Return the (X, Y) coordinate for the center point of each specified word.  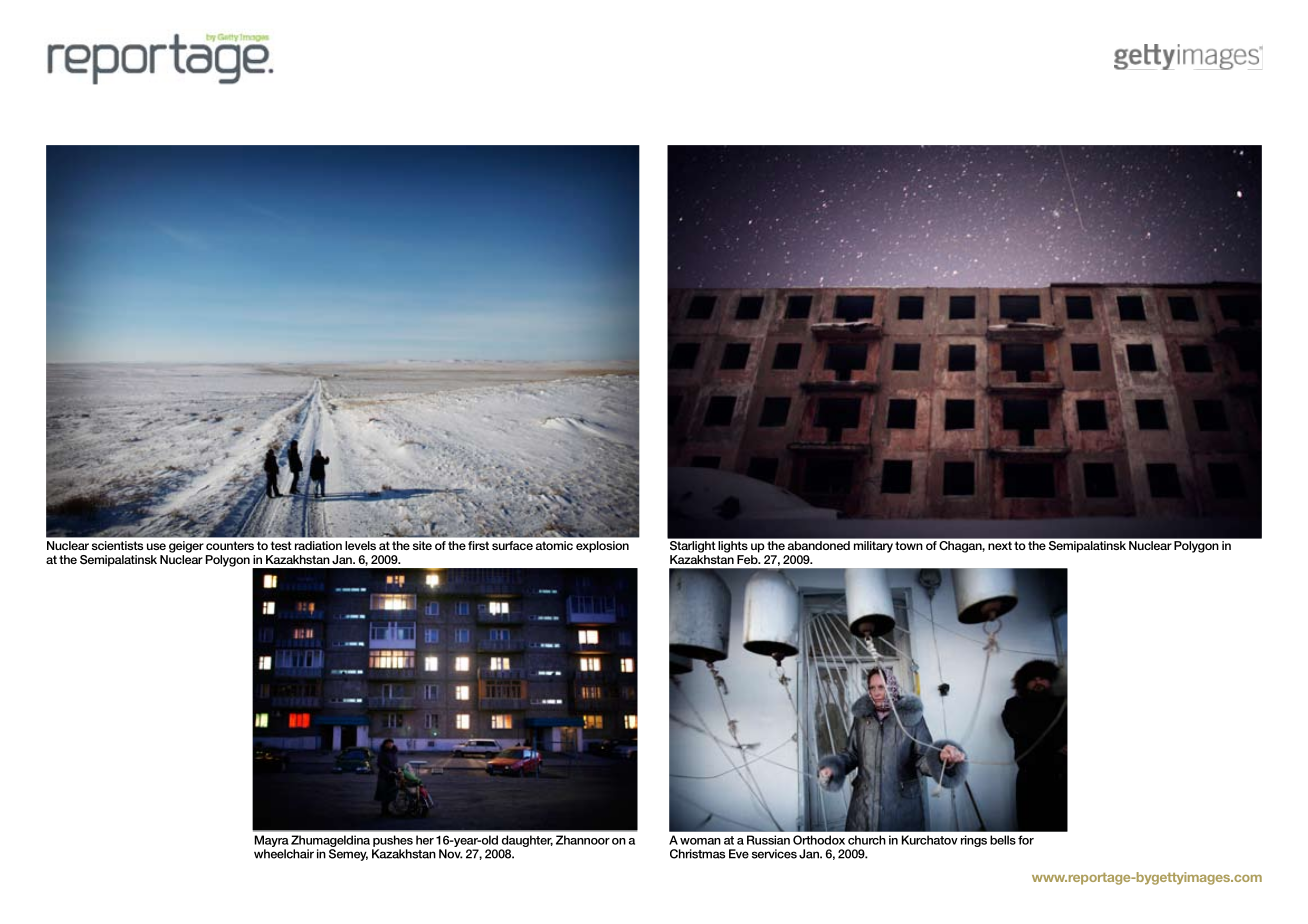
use (156, 546)
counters (230, 545)
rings (974, 841)
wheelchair (284, 854)
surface (512, 545)
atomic (554, 545)
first (478, 545)
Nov (451, 854)
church (867, 840)
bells (1003, 840)
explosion (602, 547)
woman (700, 841)
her (425, 840)
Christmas (697, 854)
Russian (768, 840)
